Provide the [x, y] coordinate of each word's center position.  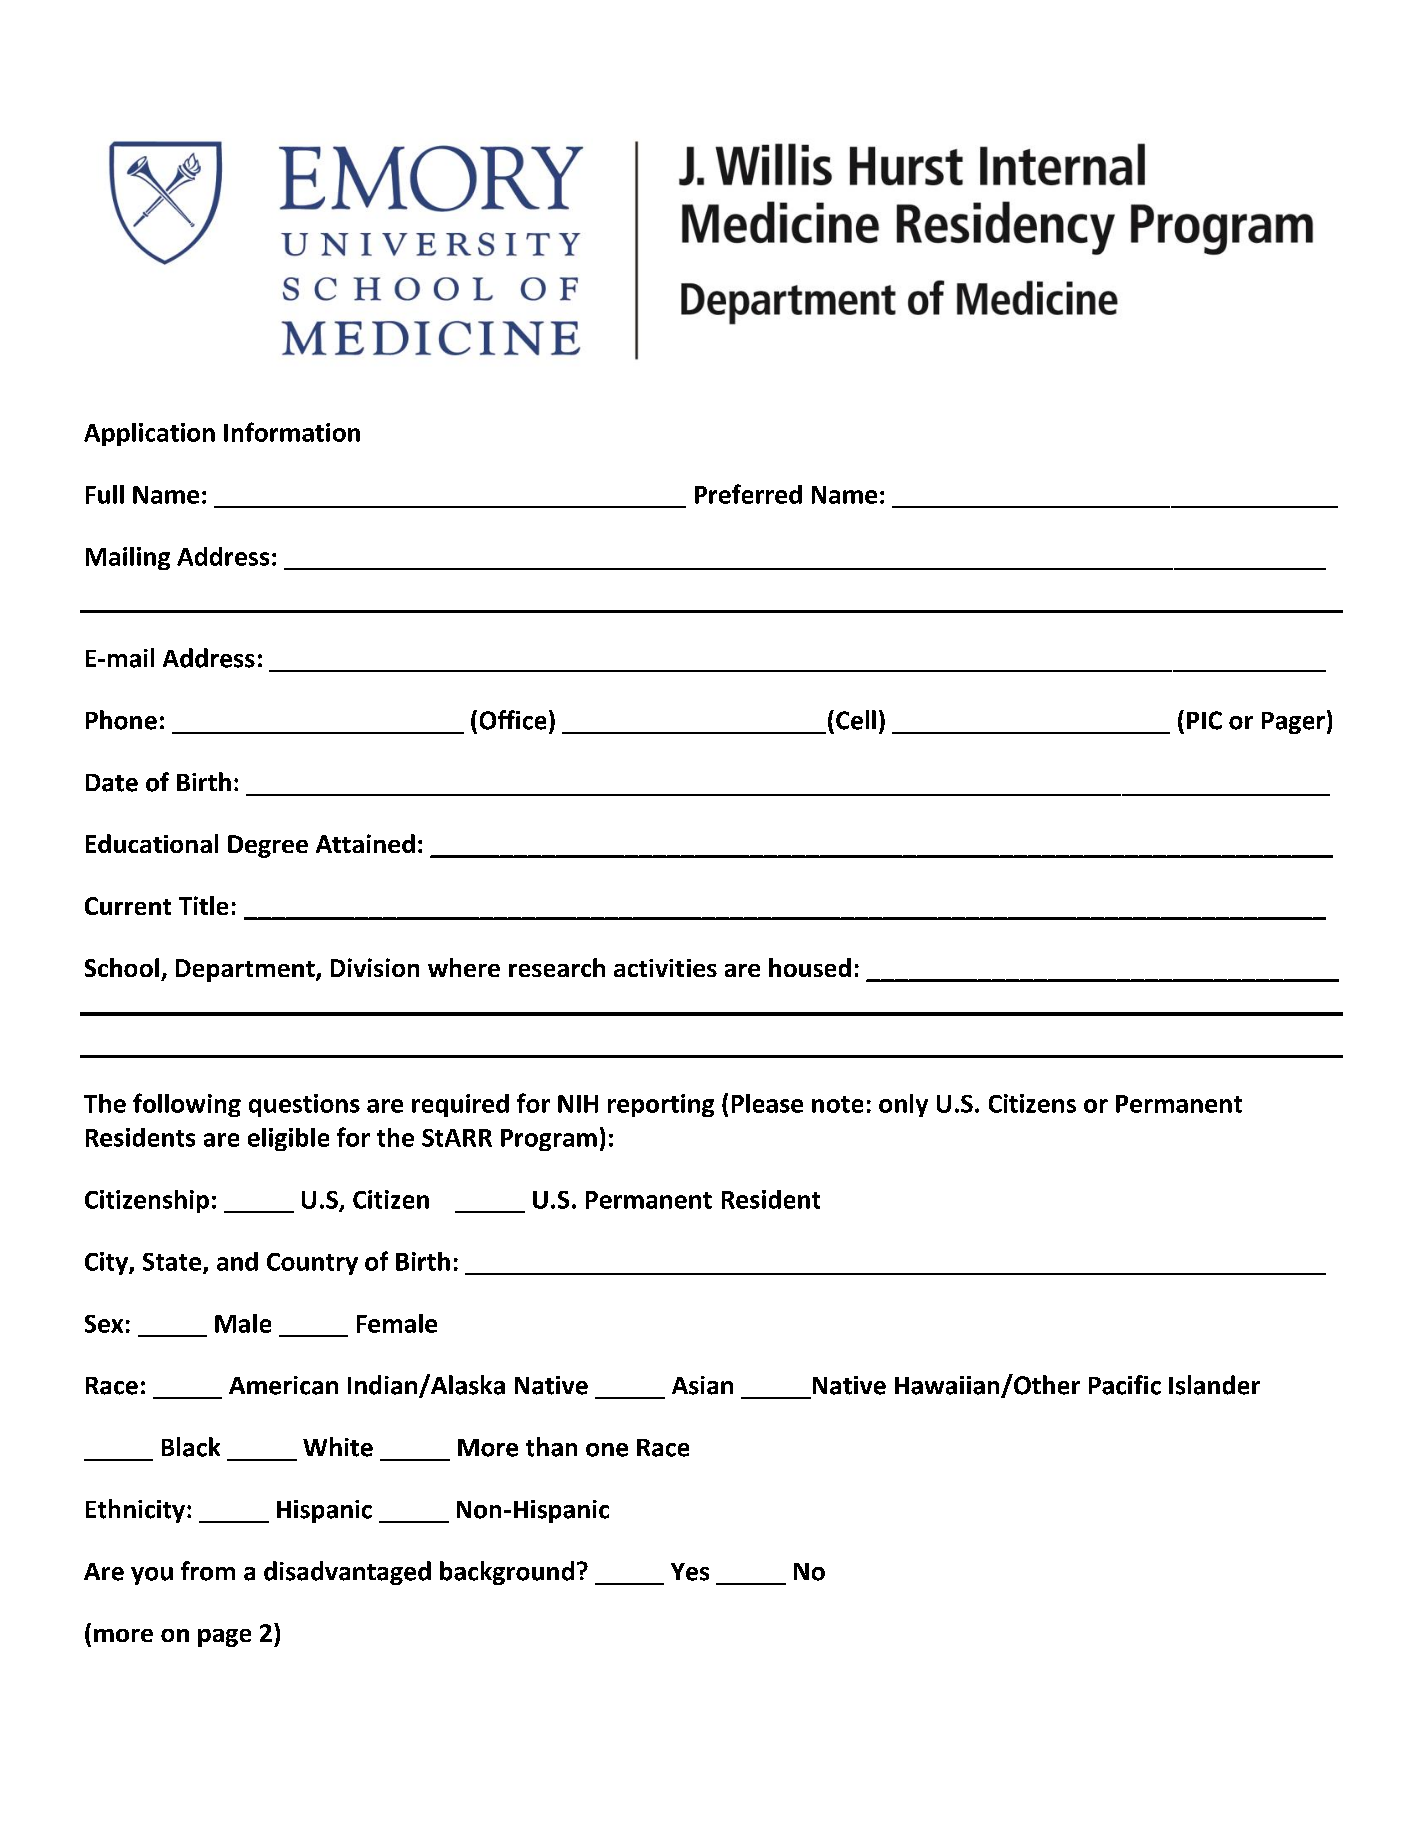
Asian [702, 1385]
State [173, 1263]
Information [292, 432]
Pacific [1125, 1385]
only [903, 1105]
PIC [1204, 720]
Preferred [748, 494]
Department [246, 970]
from [208, 1571]
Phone [121, 720]
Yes [690, 1572]
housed [810, 967]
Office [513, 720]
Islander [1214, 1385]
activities [665, 968]
